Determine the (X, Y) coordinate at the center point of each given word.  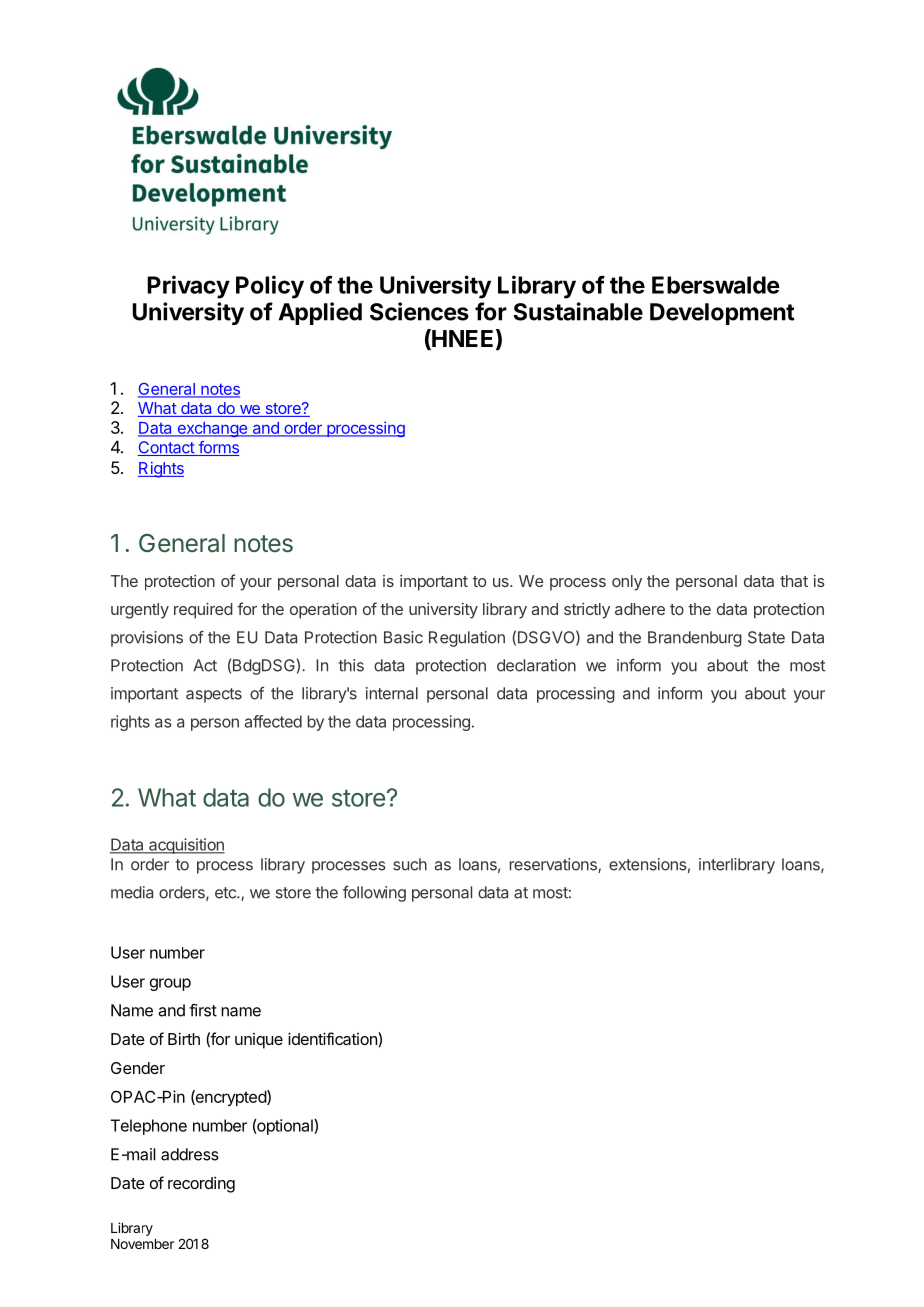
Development (722, 314)
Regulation (467, 639)
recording (201, 1185)
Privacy (188, 287)
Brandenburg (695, 639)
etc (226, 893)
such (410, 864)
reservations (554, 865)
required (203, 611)
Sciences (419, 311)
